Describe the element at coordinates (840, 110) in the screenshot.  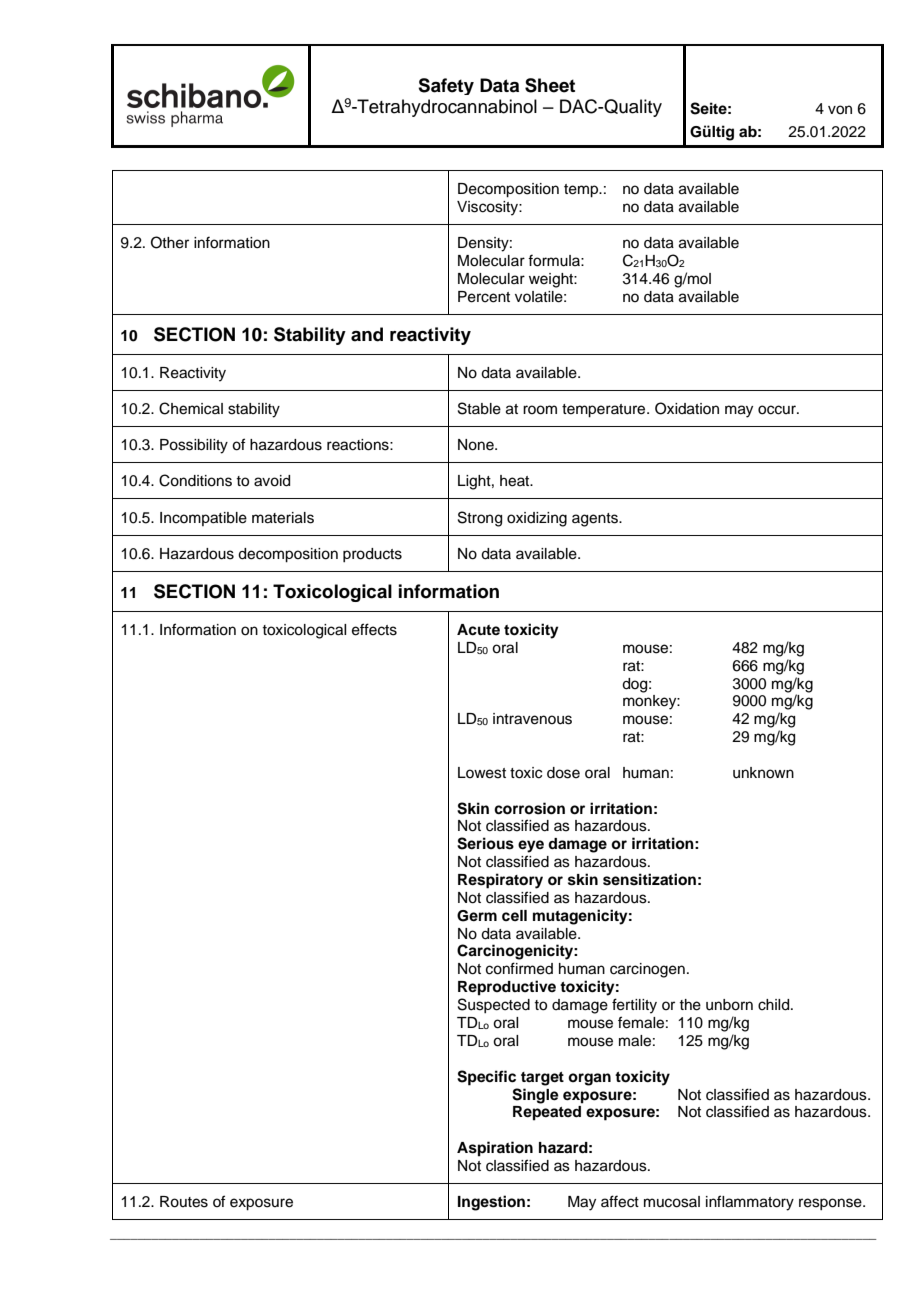
I see `von` at that location.
